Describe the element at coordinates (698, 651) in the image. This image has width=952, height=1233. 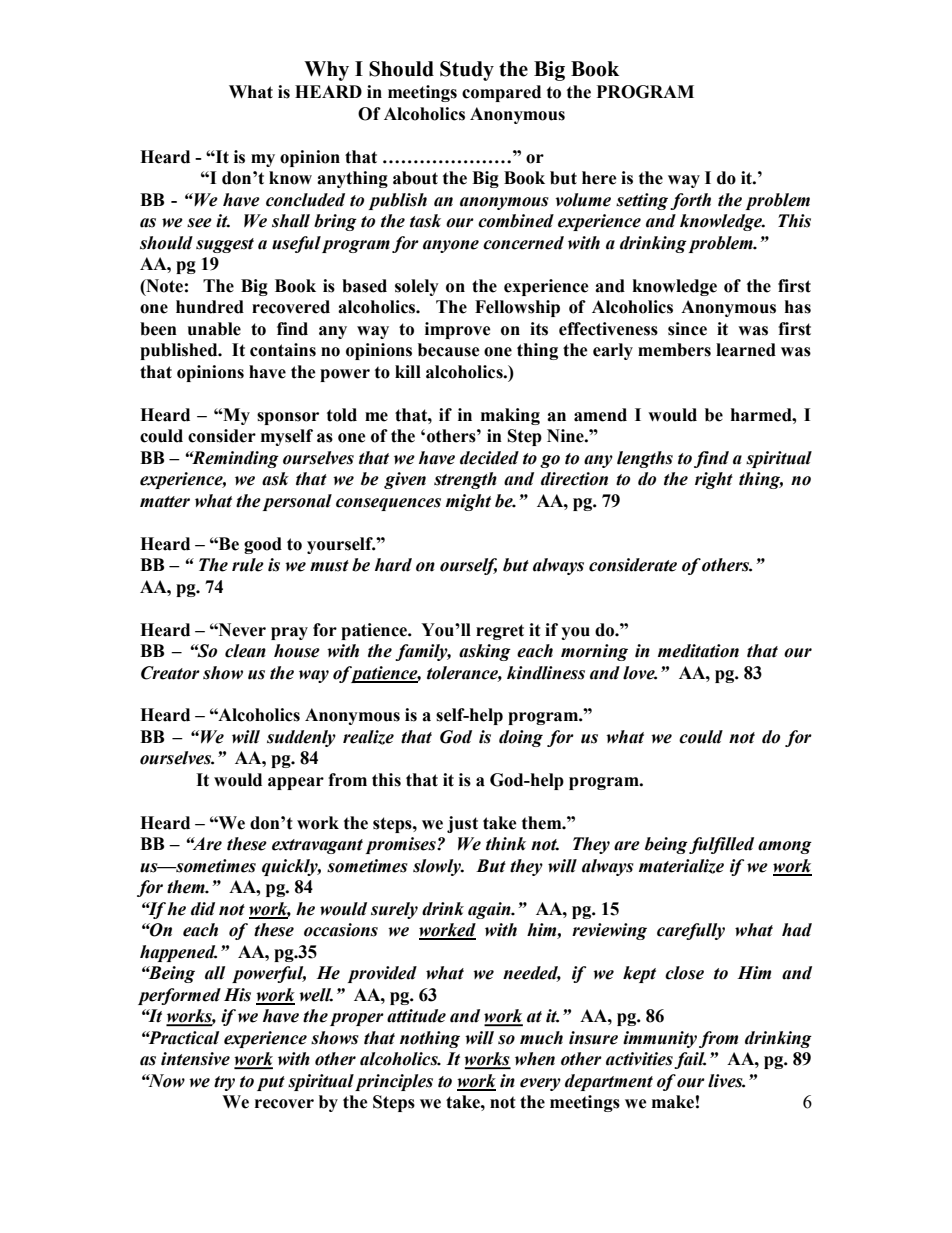
I see `meditation` at that location.
